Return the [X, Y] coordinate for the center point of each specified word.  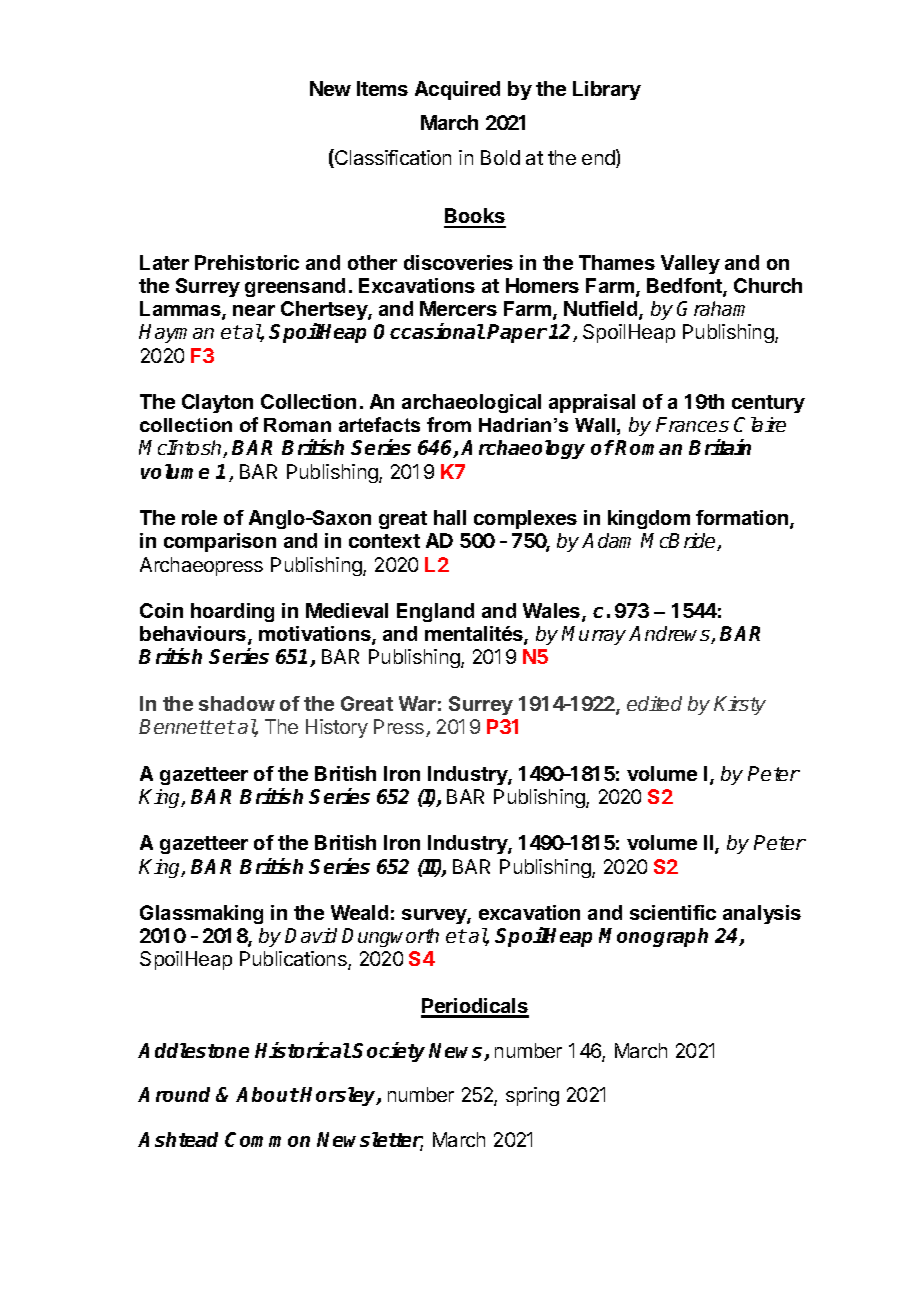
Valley [690, 264]
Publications [294, 960]
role [199, 517]
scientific [673, 912]
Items [382, 88]
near [254, 310]
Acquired [457, 90]
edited [654, 703]
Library [607, 90]
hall [450, 517]
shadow [237, 703]
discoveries [458, 262]
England [435, 612]
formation [743, 519]
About [267, 1094]
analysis [762, 914]
